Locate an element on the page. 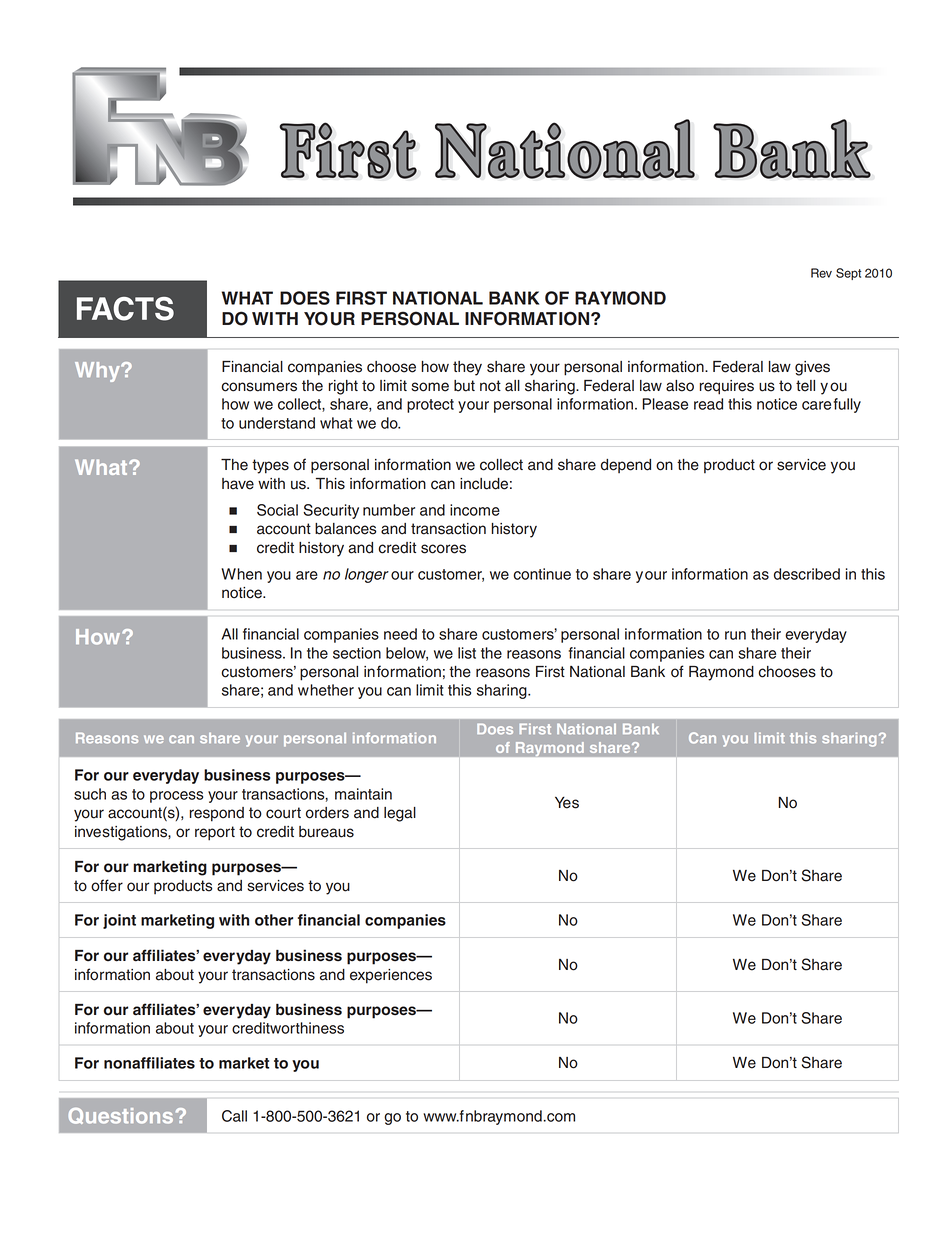 The height and width of the image is (1233, 952). report is located at coordinates (215, 833).
